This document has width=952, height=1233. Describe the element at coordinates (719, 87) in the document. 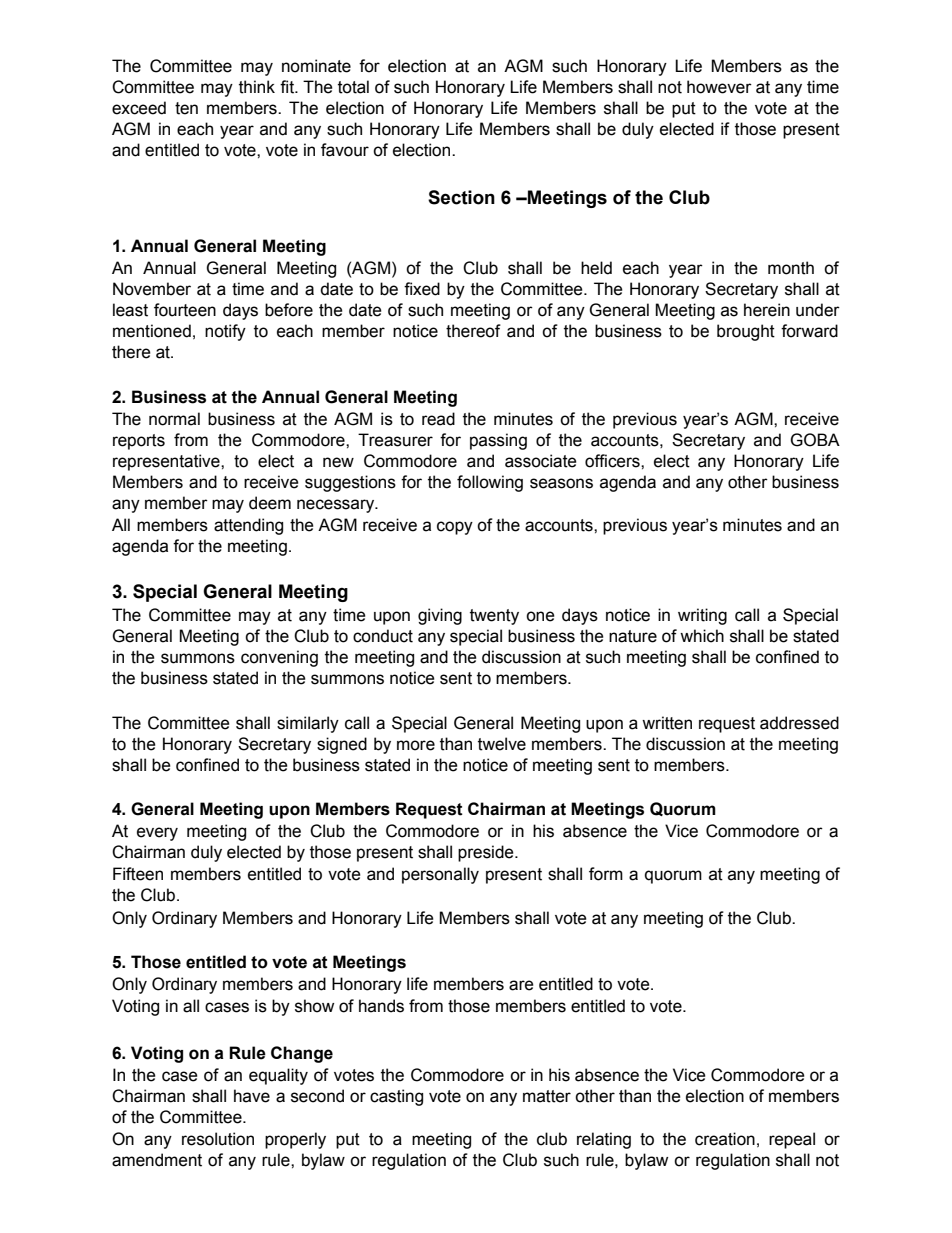

I see `however` at that location.
